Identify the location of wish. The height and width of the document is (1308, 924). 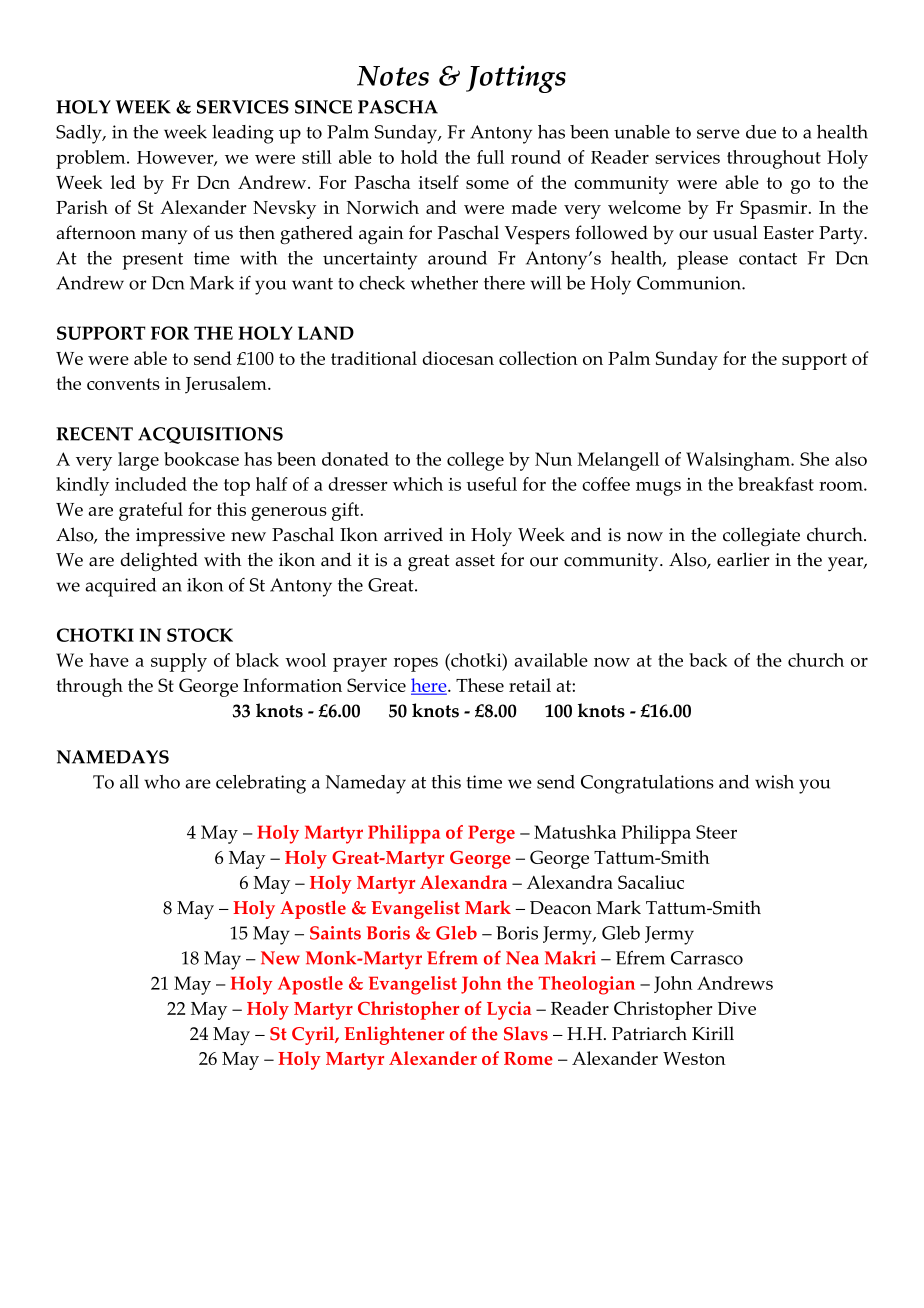
(774, 782).
